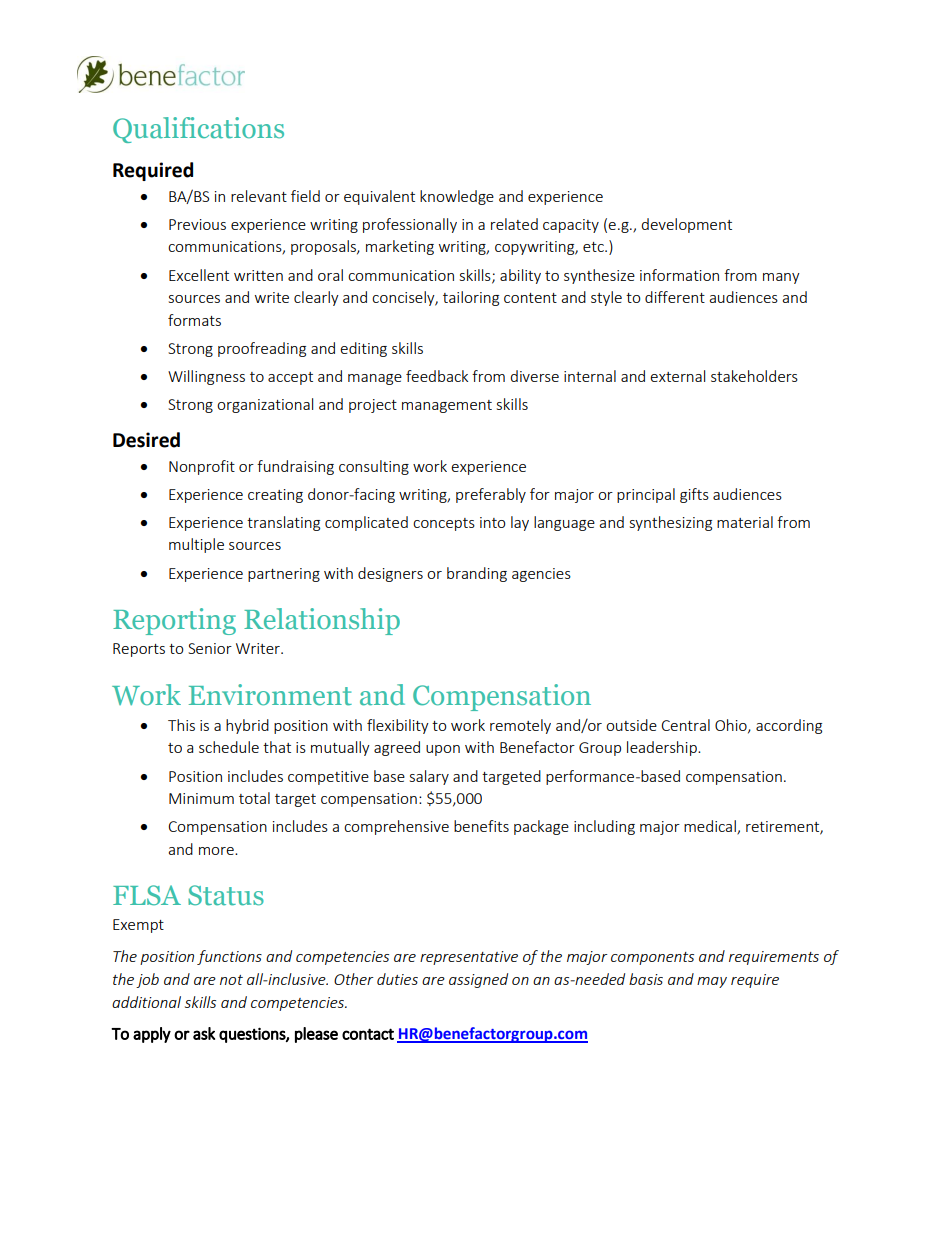 The height and width of the document is (1233, 952). I want to click on ask, so click(204, 1033).
